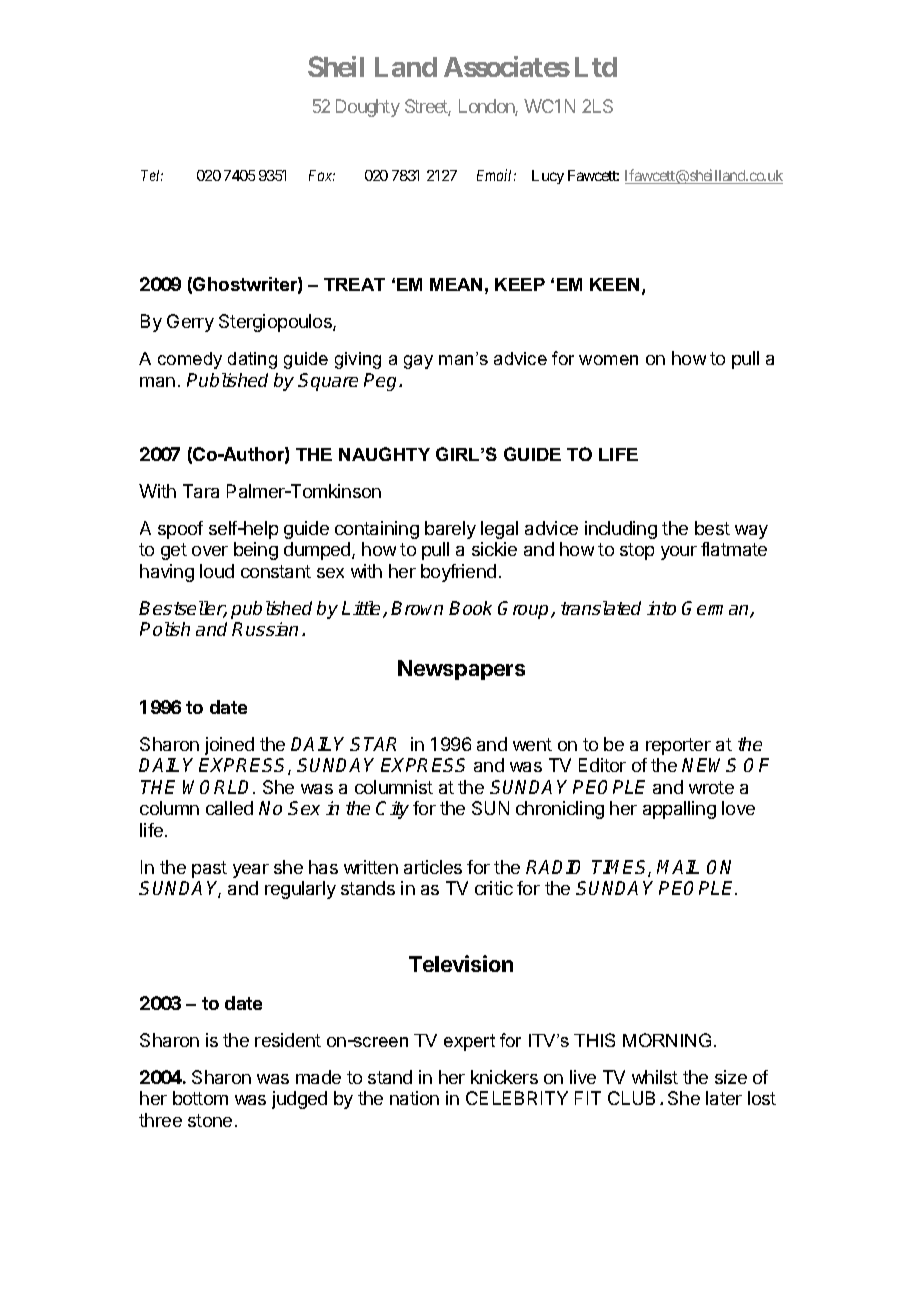 This document has width=924, height=1309. I want to click on went, so click(532, 744).
